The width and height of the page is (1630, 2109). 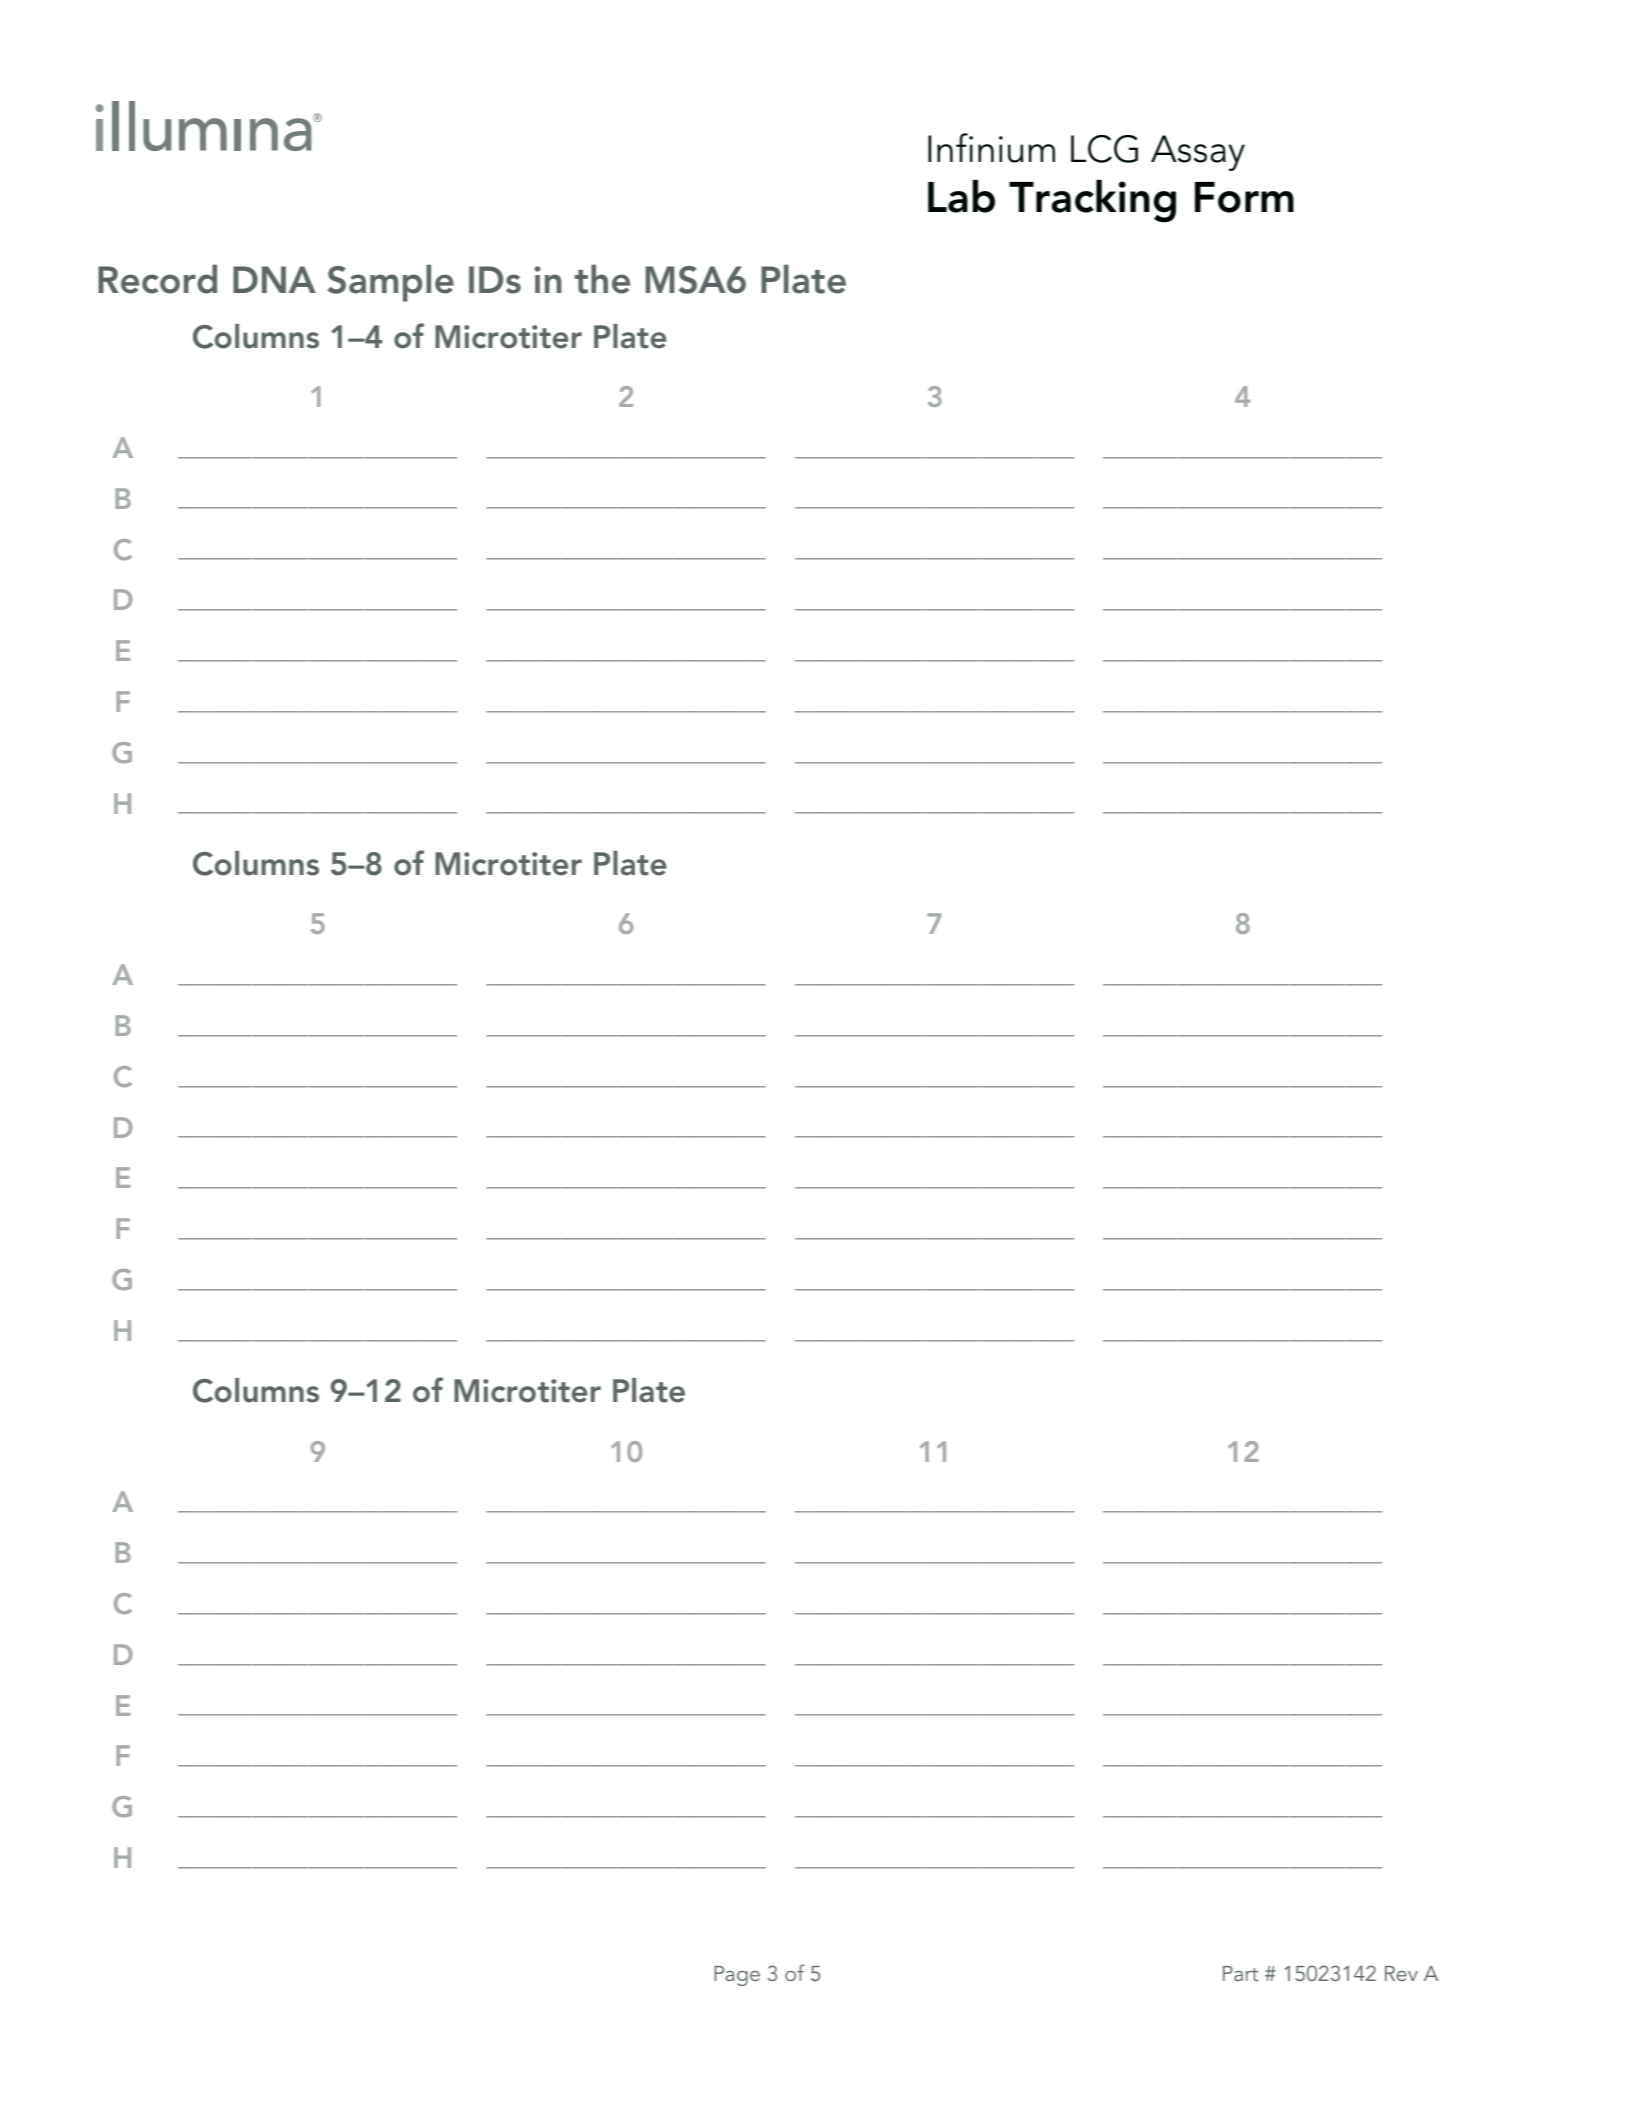 What do you see at coordinates (274, 279) in the page?
I see `DNA` at bounding box center [274, 279].
